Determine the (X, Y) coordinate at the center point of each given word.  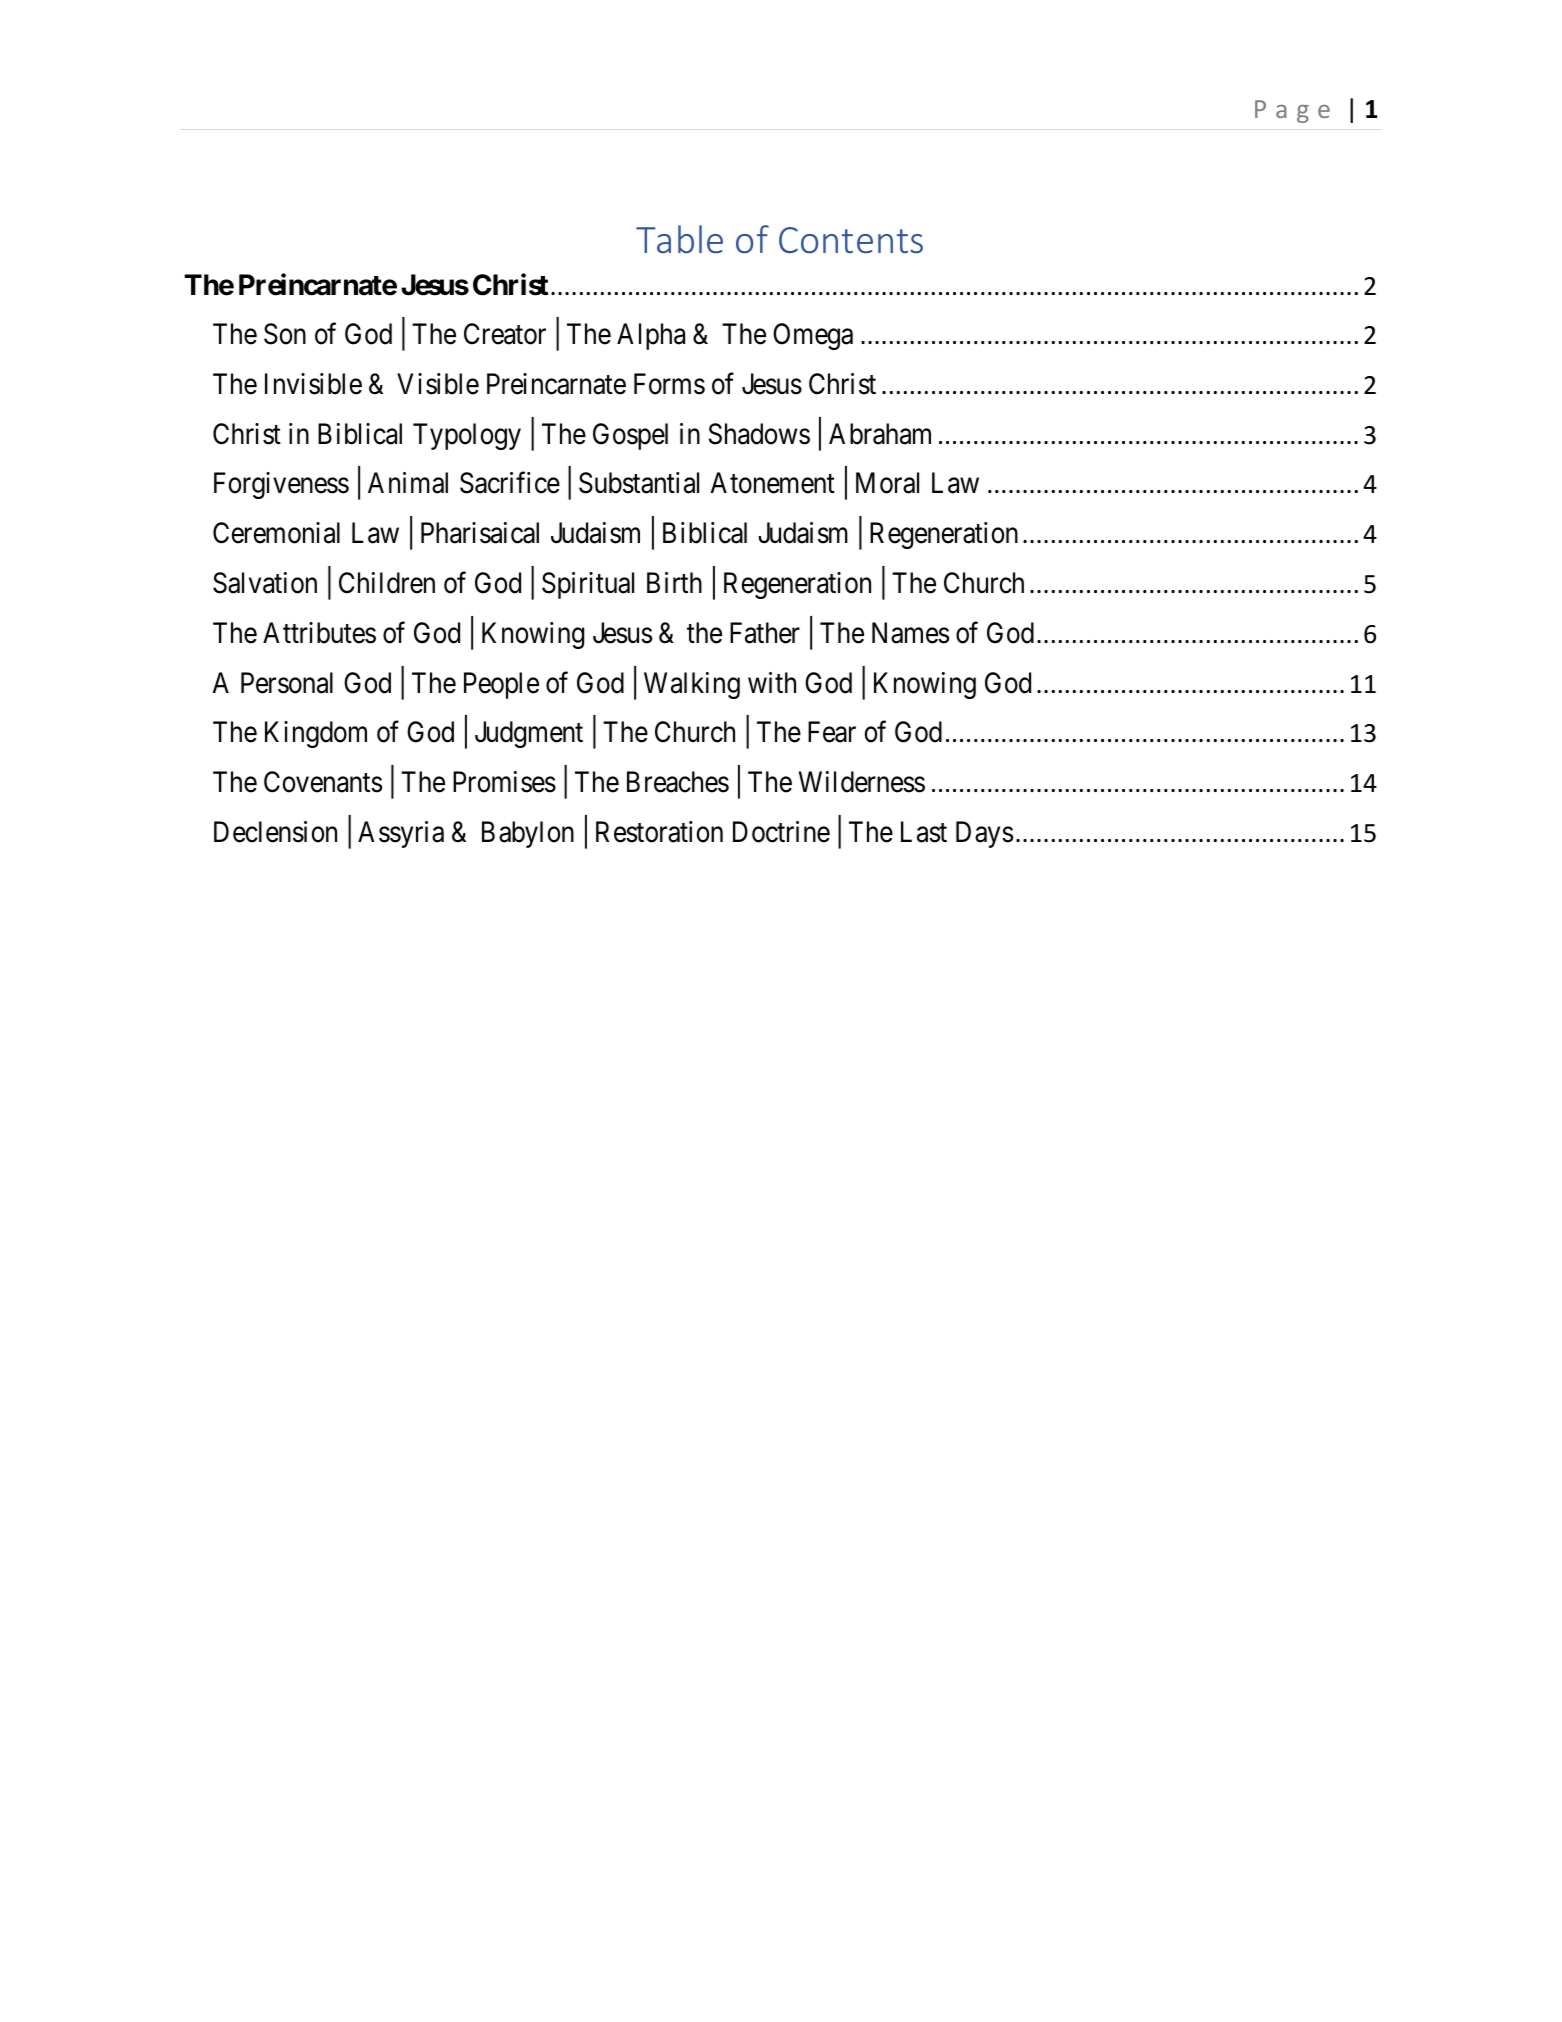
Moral (887, 483)
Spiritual (588, 585)
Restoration (659, 832)
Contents (851, 240)
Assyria (401, 834)
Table (679, 239)
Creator (505, 334)
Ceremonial (276, 533)
